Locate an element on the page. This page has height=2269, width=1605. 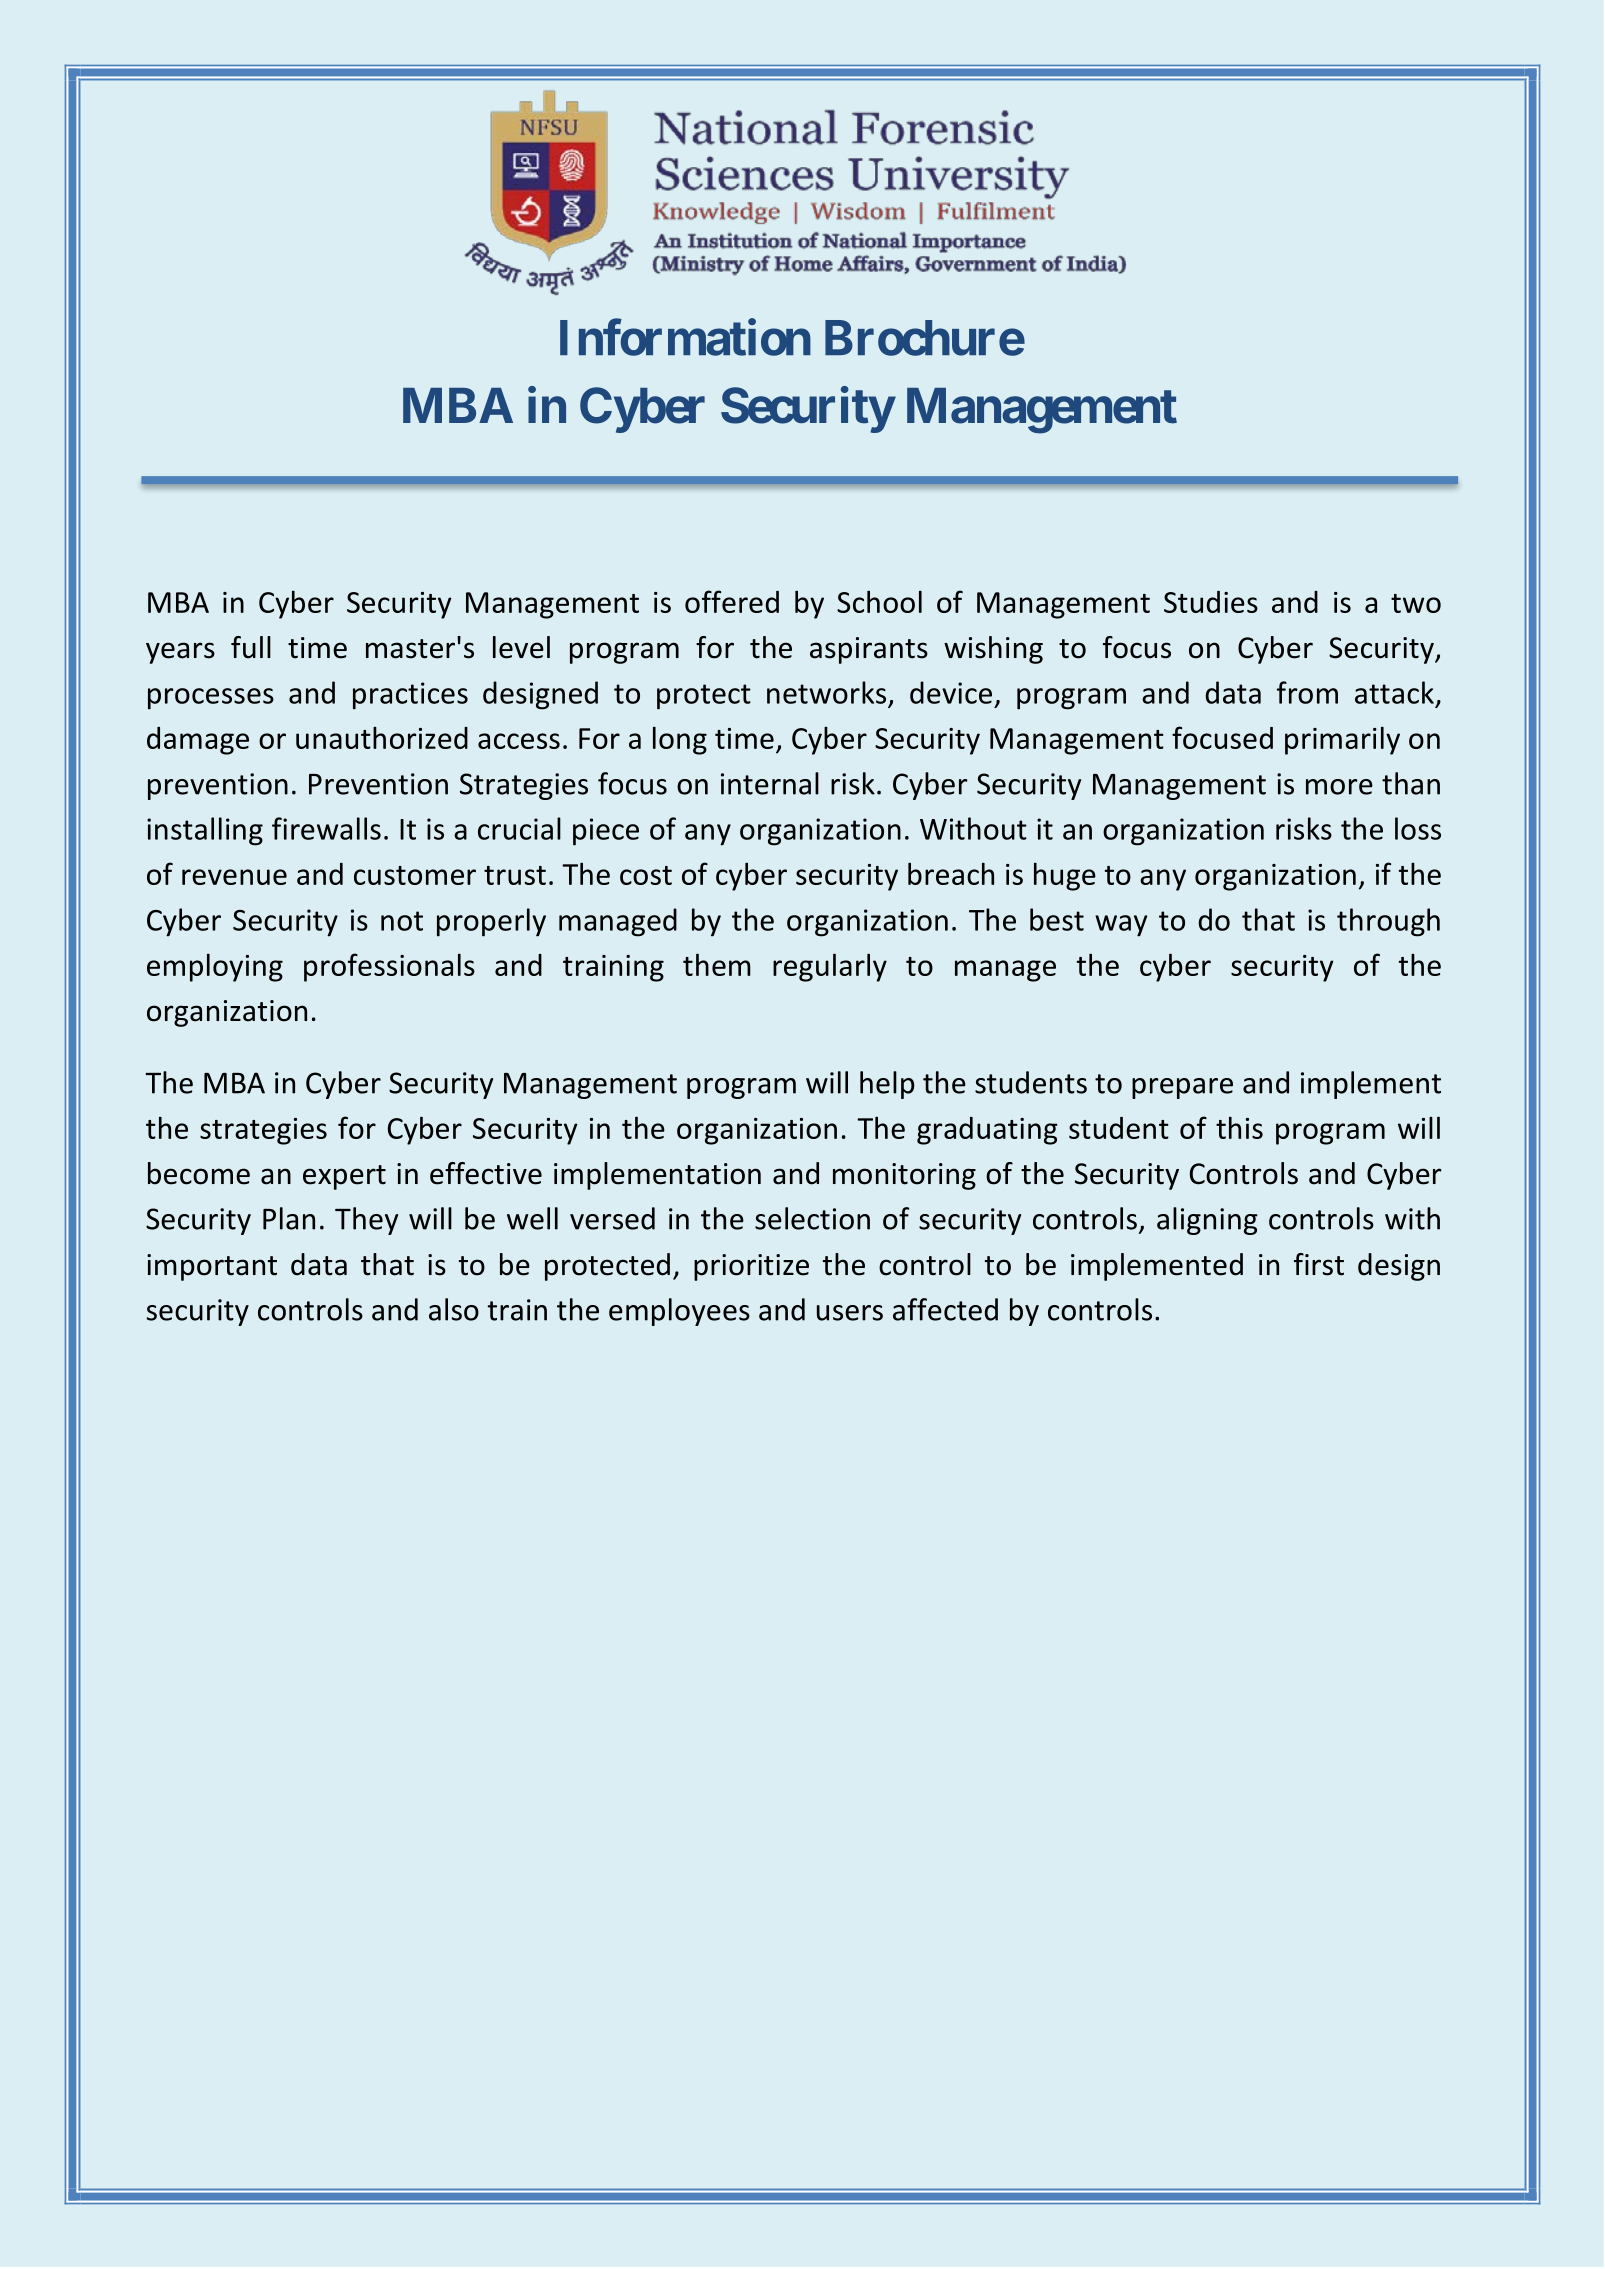
Studies is located at coordinates (1211, 602).
